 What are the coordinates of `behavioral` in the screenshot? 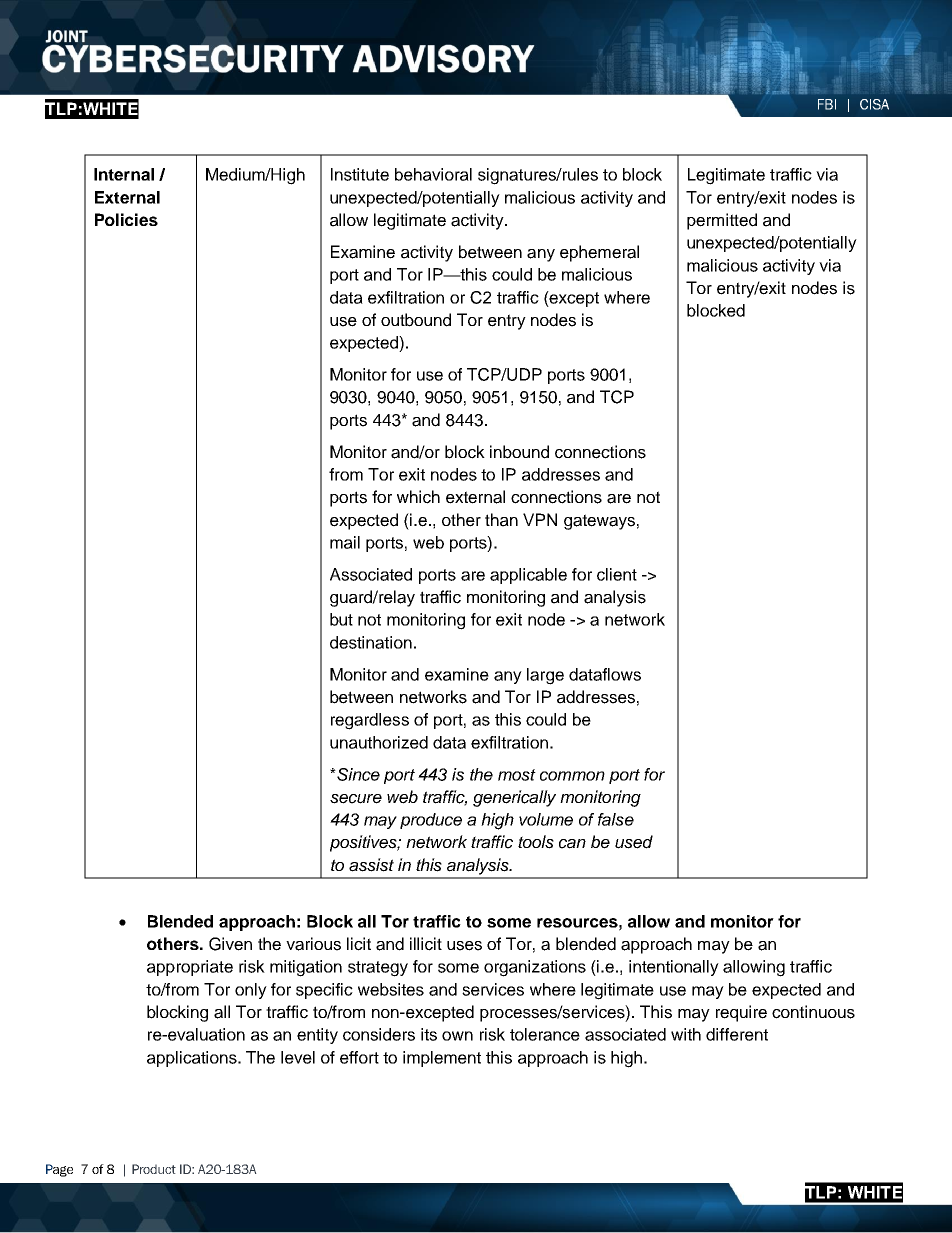 It's located at (433, 174).
